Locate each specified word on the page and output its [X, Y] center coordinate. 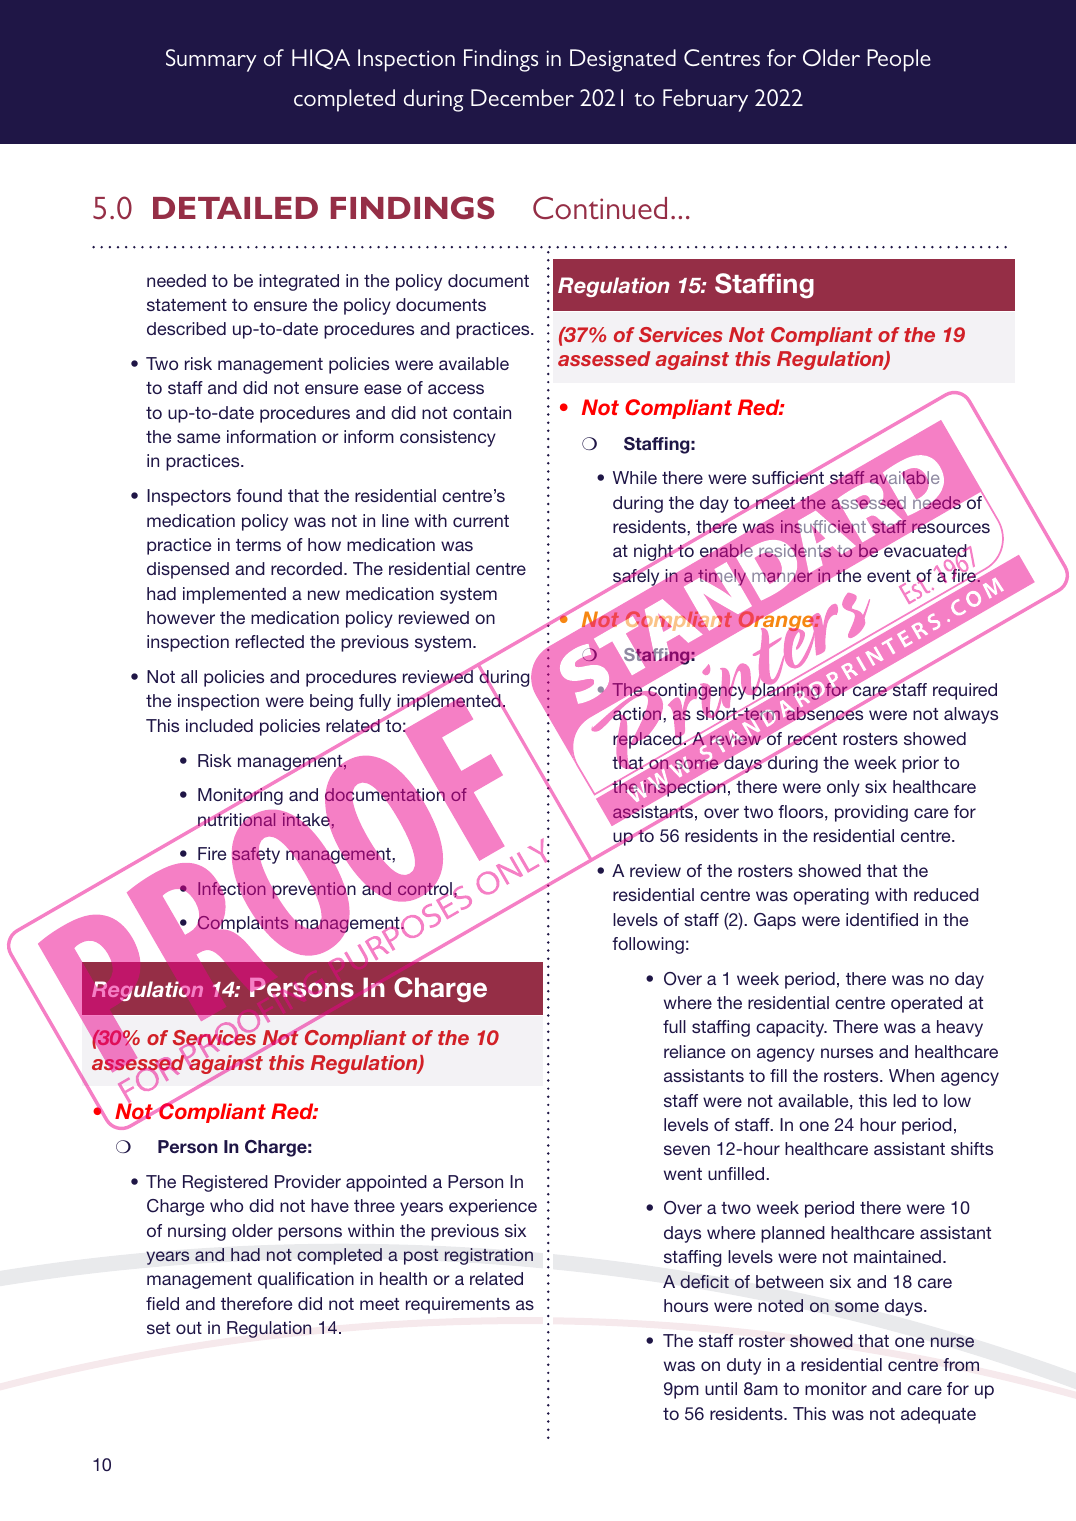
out [189, 1328]
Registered [225, 1183]
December [522, 97]
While [635, 477]
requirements [458, 1305]
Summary [211, 60]
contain [482, 412]
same [198, 438]
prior [920, 764]
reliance [694, 1051]
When [911, 1075]
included [219, 725]
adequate [938, 1415]
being [331, 702]
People [899, 60]
